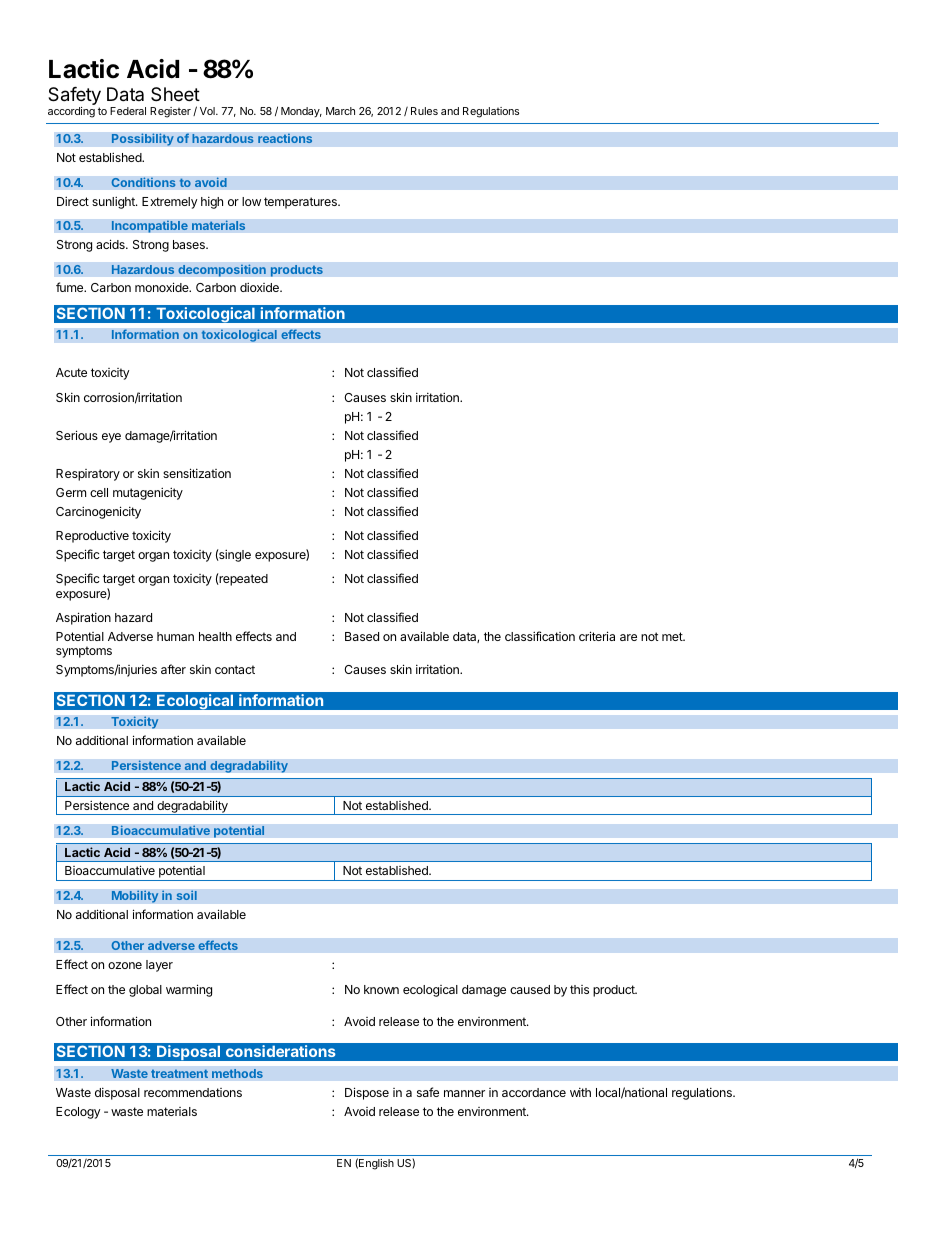  I want to click on Possibility, so click(142, 139).
